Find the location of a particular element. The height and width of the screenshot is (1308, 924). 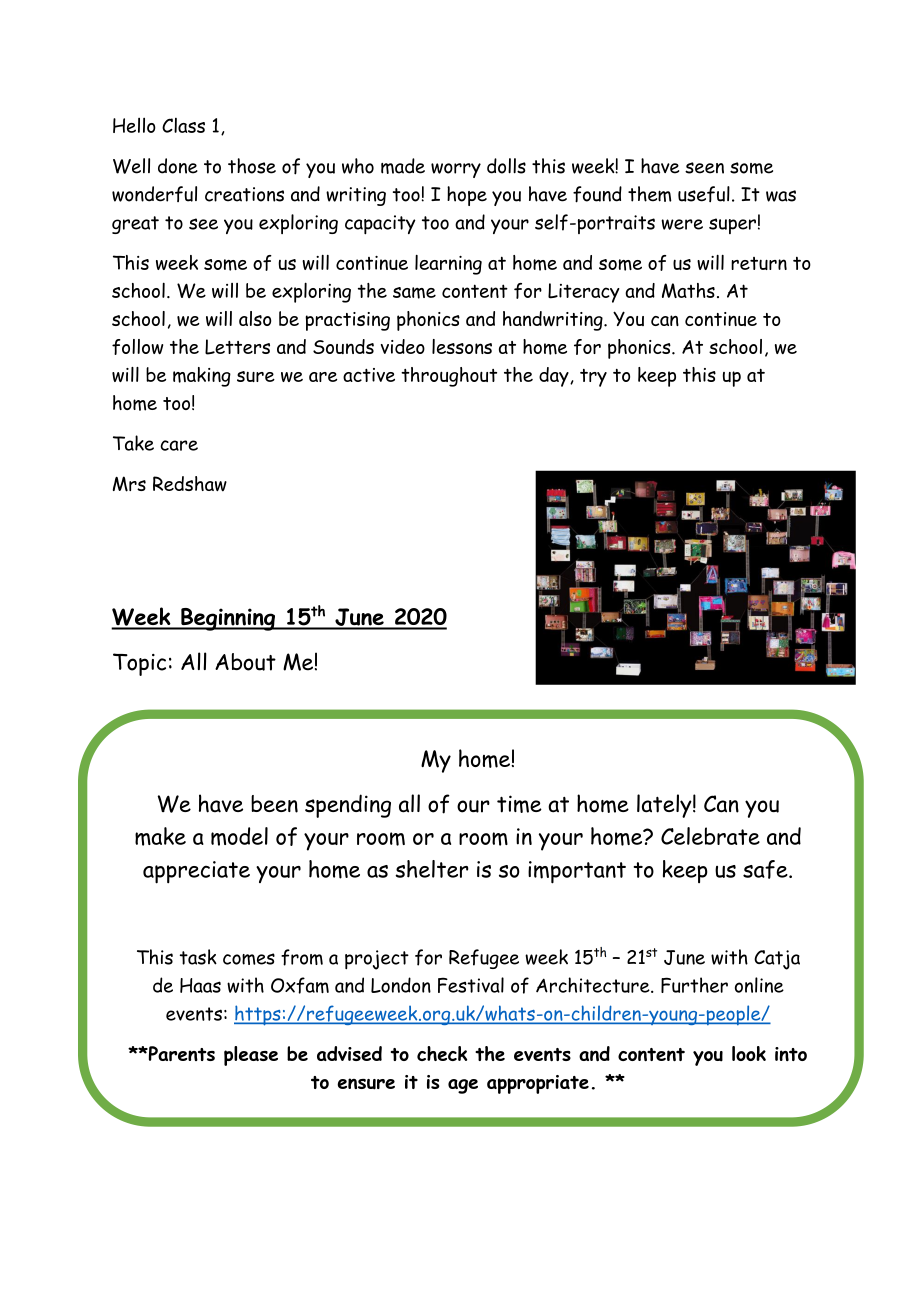

About is located at coordinates (245, 662).
